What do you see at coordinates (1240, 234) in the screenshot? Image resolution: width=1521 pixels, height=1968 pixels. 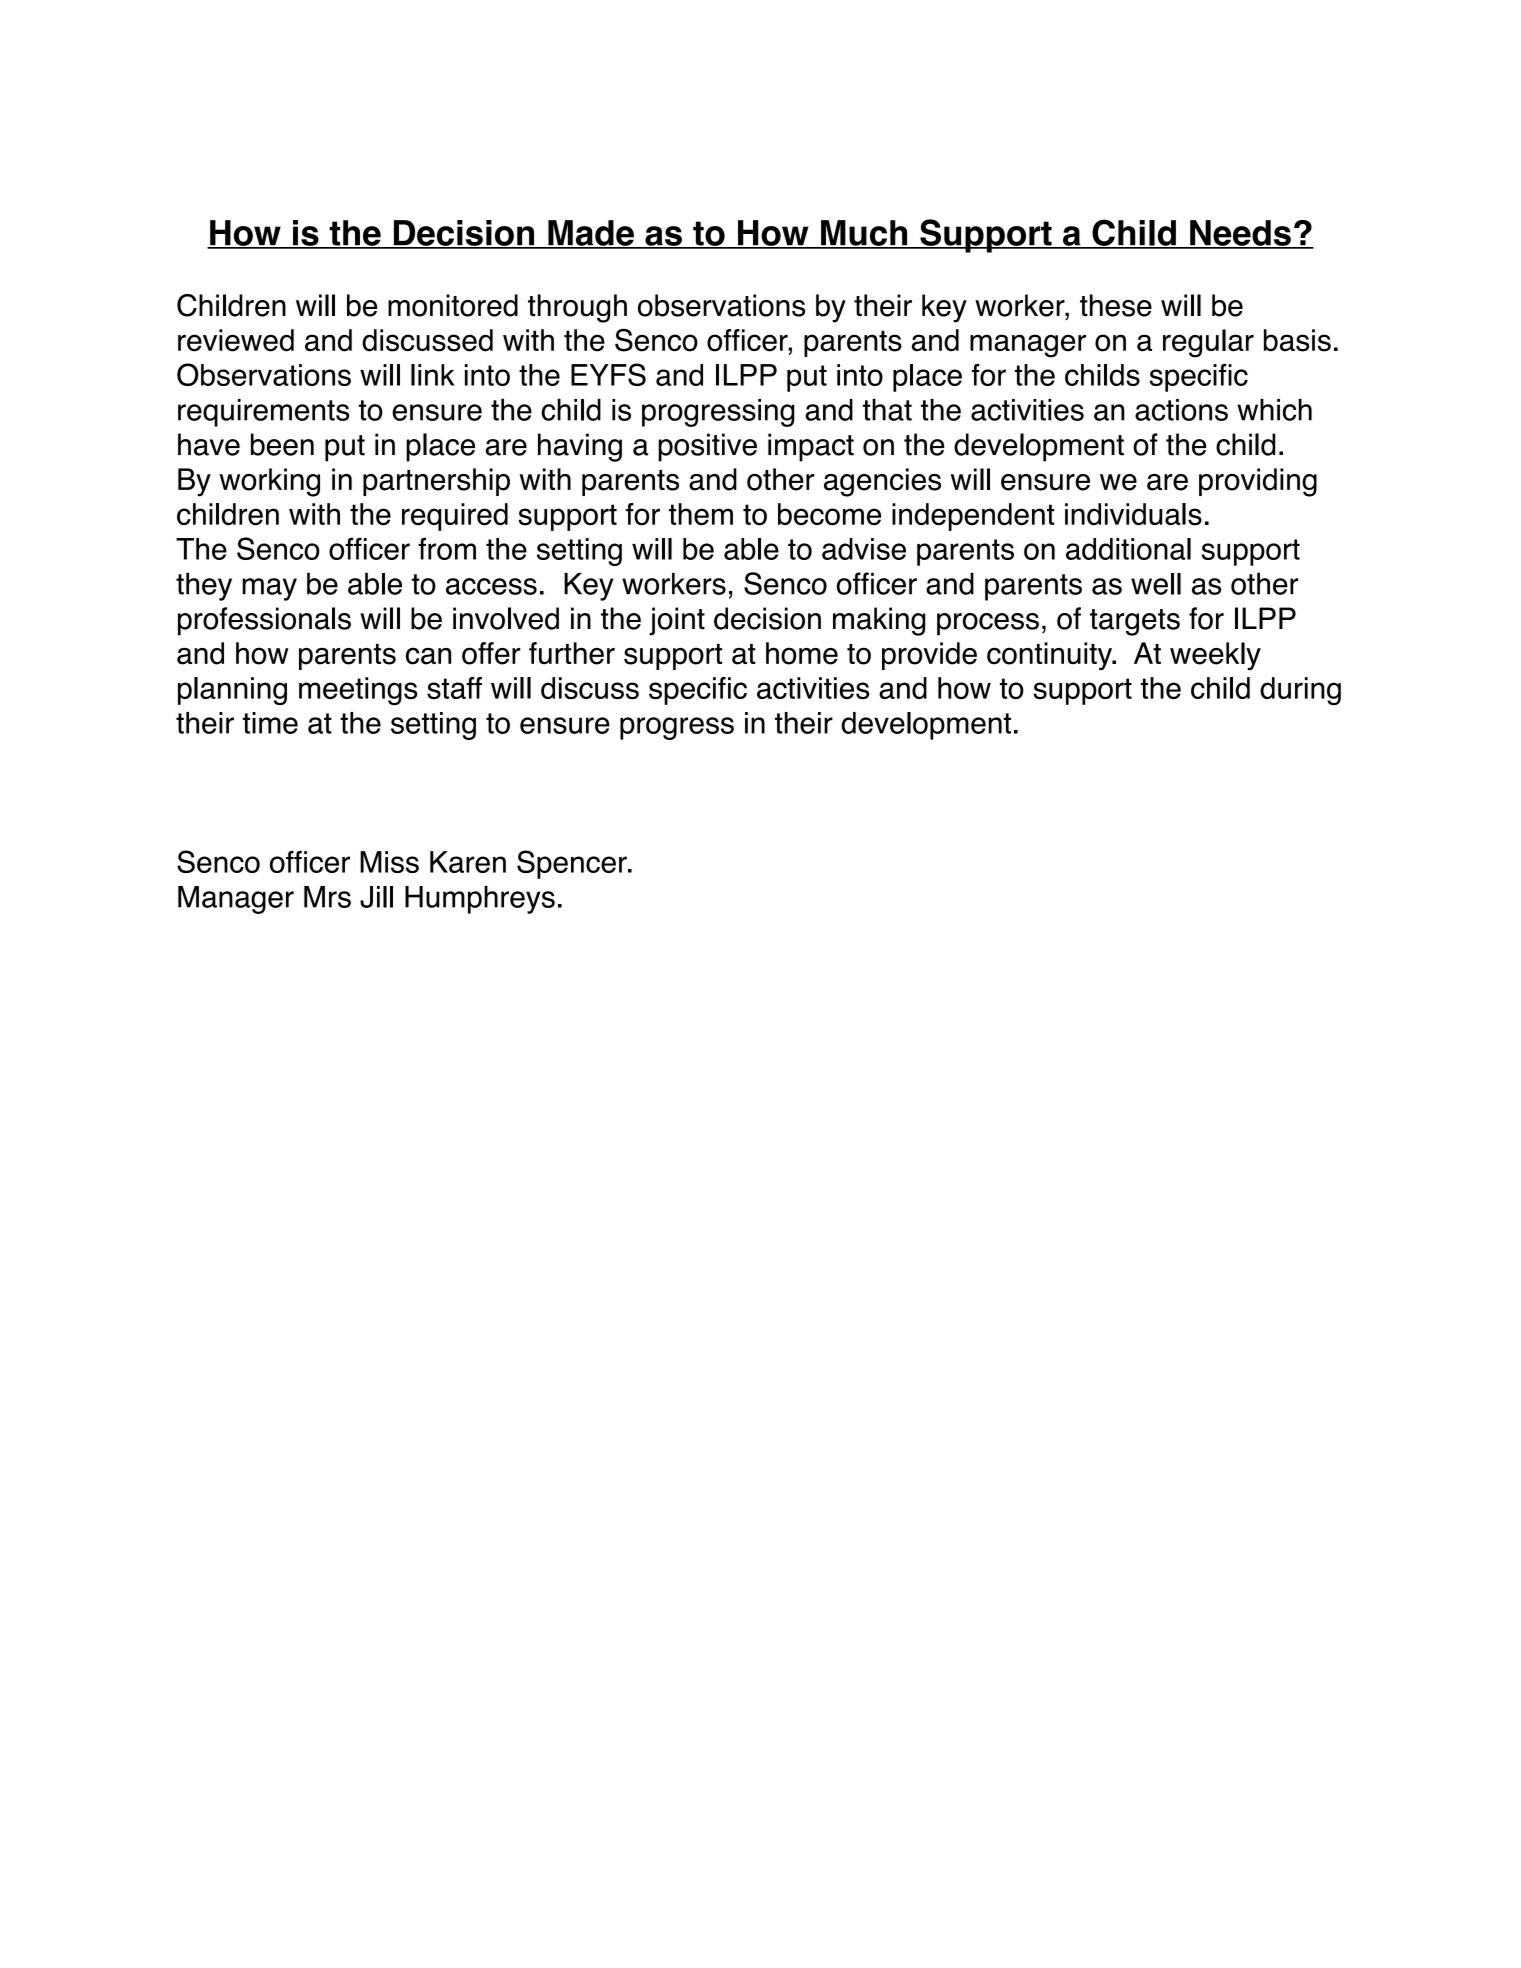 I see `Needs` at bounding box center [1240, 234].
